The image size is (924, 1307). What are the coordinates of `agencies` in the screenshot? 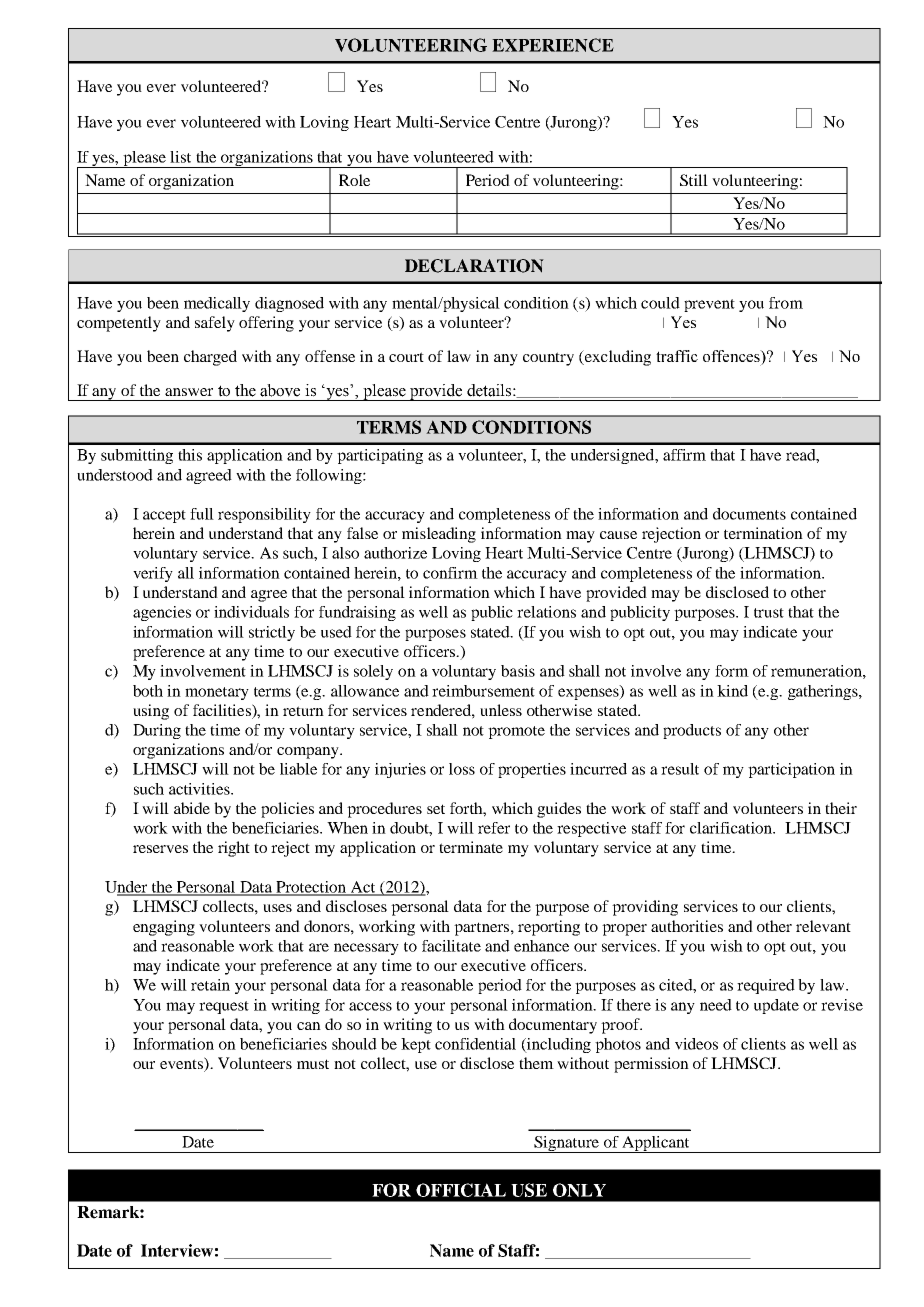 It's located at (162, 613).
